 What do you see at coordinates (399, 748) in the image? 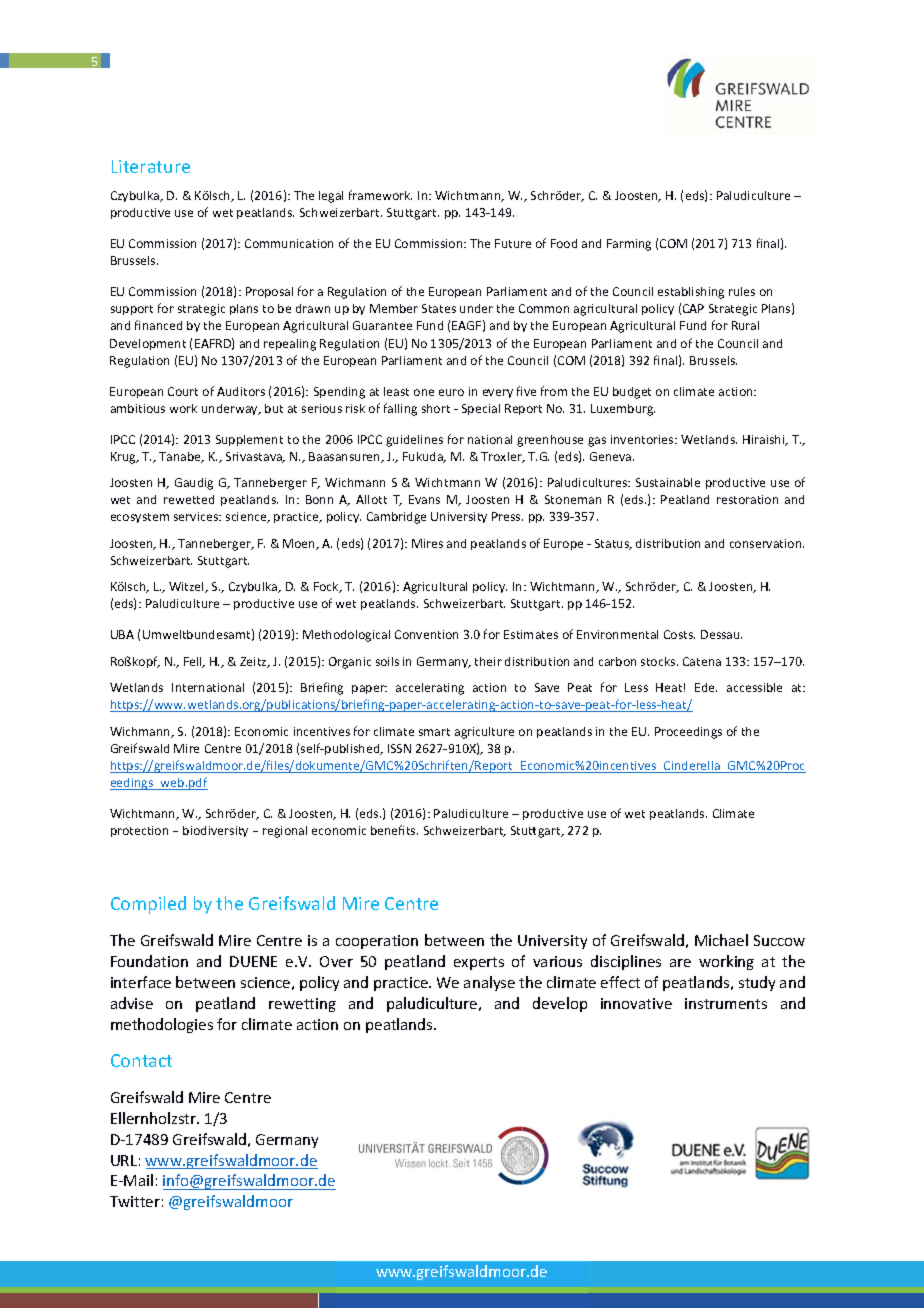
I see `ISSN` at bounding box center [399, 748].
